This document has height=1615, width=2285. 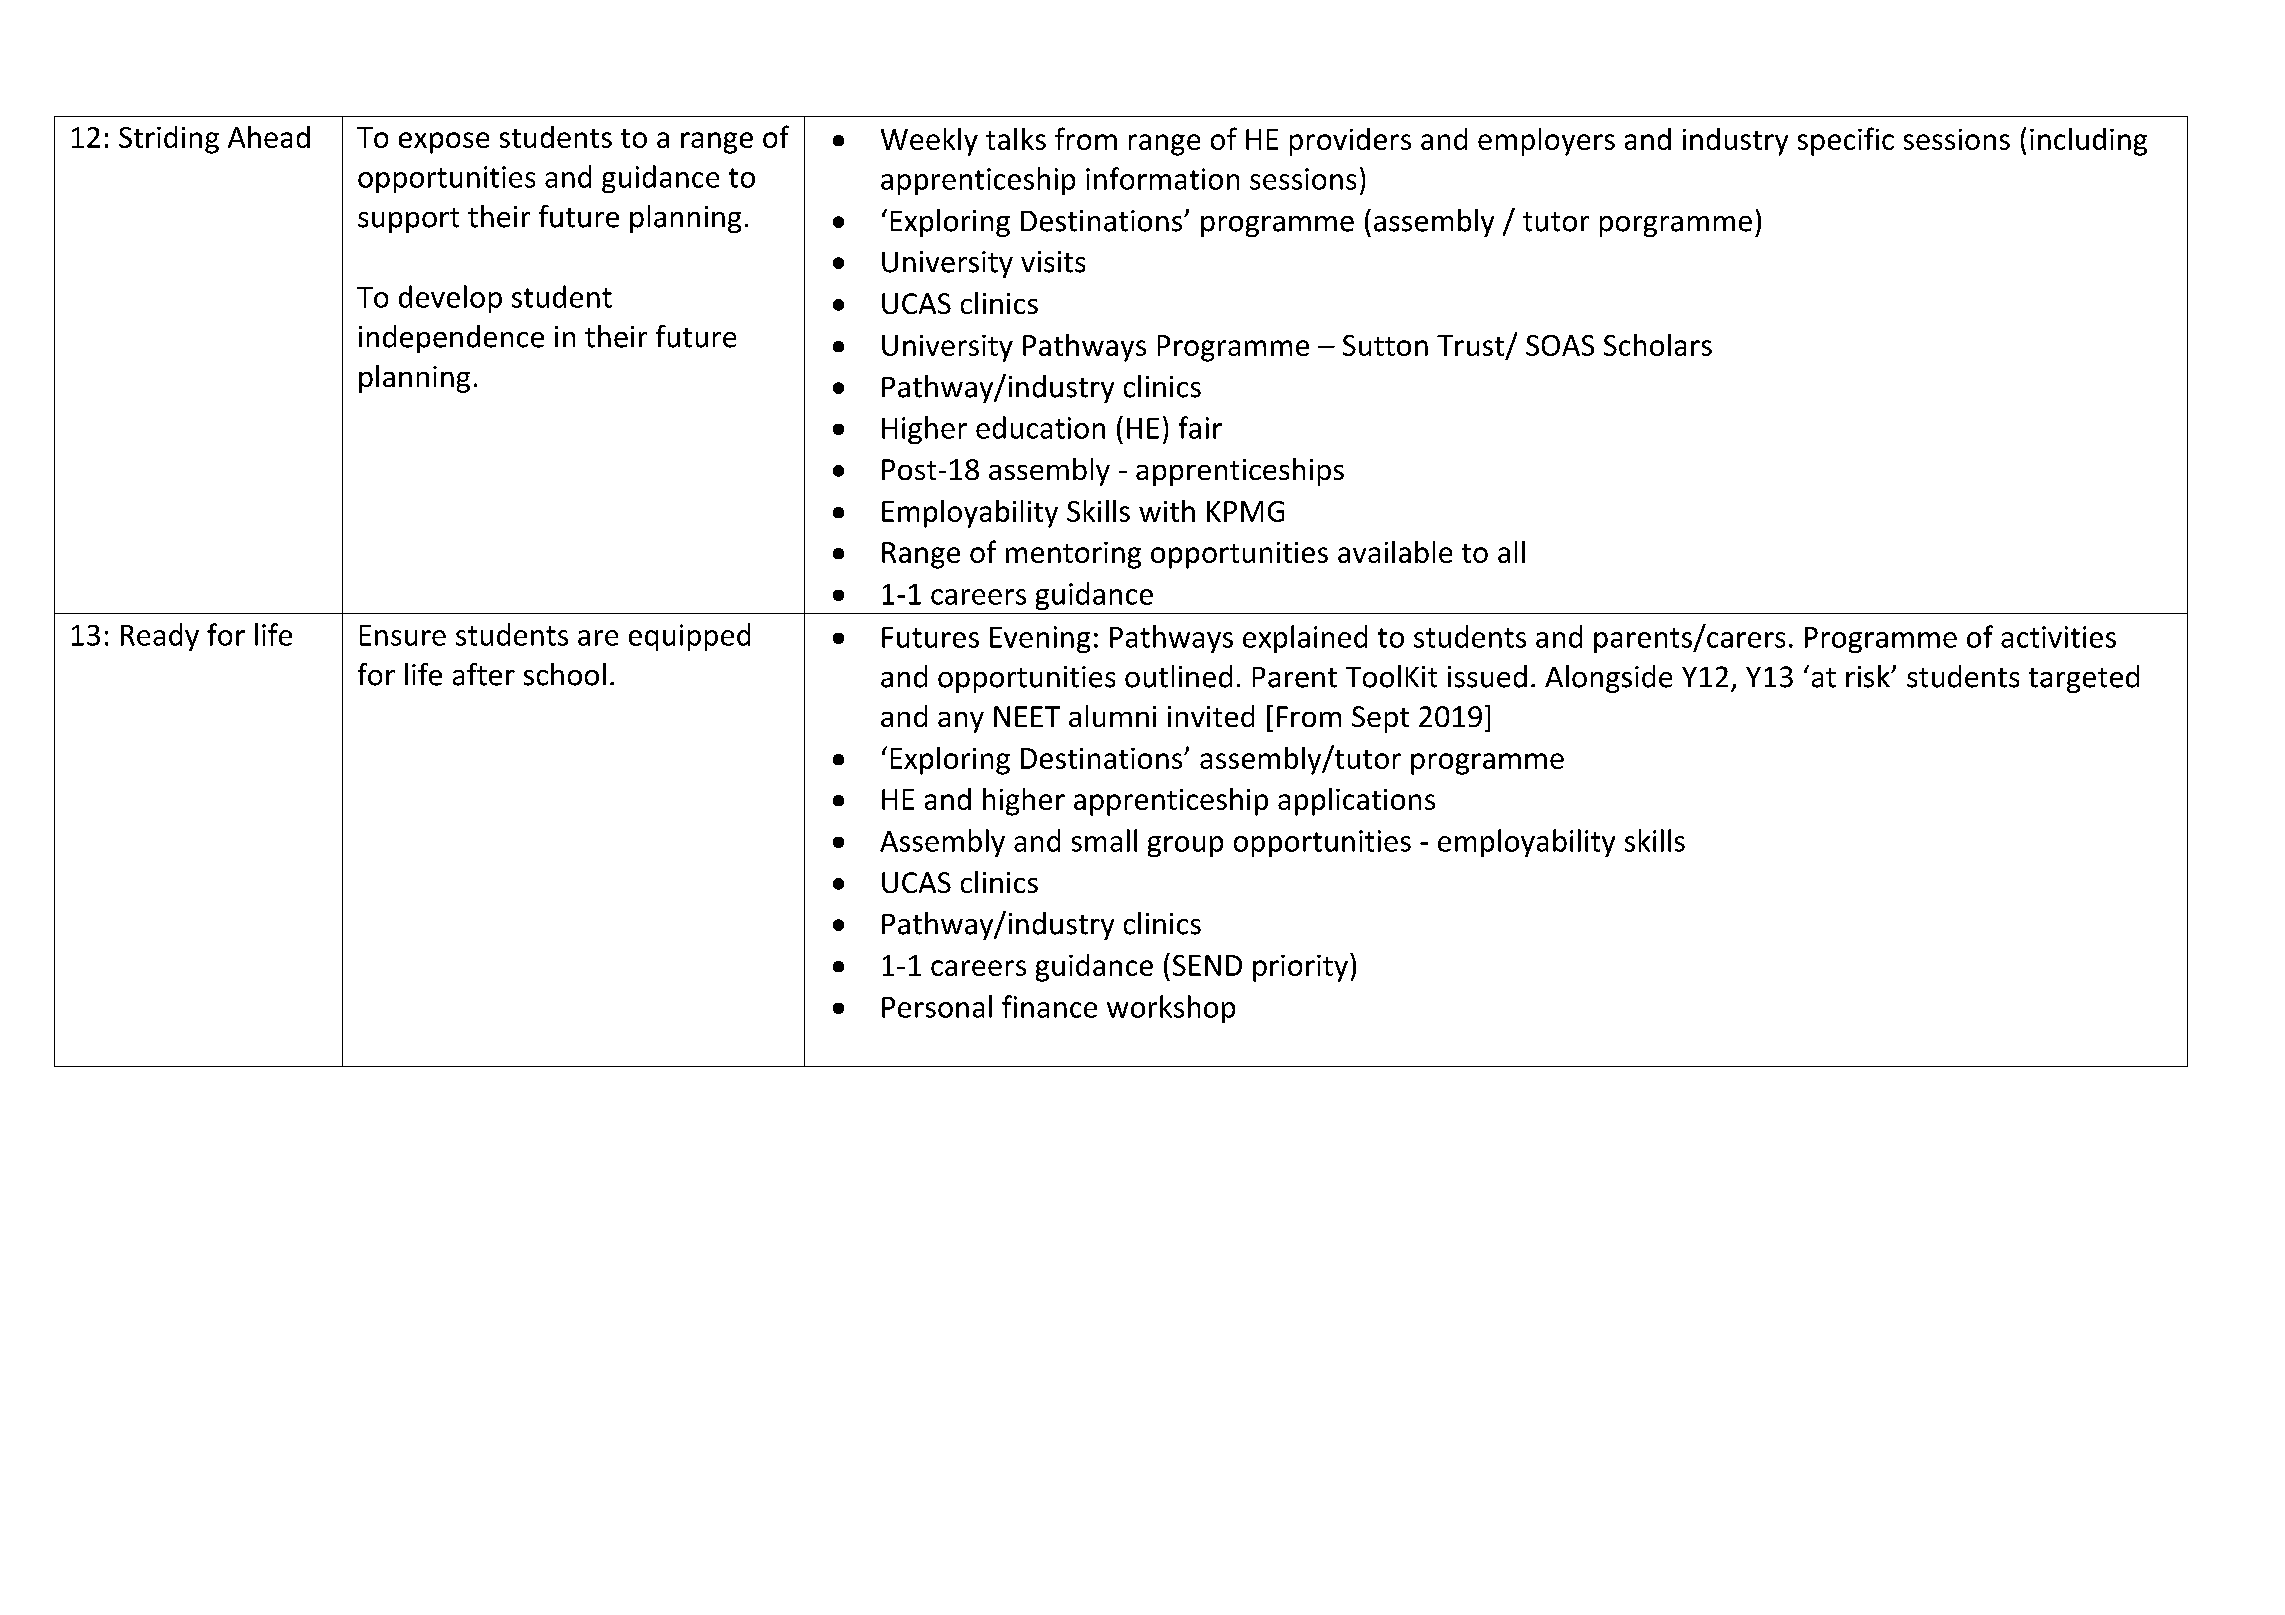 What do you see at coordinates (1846, 141) in the document?
I see `specific` at bounding box center [1846, 141].
